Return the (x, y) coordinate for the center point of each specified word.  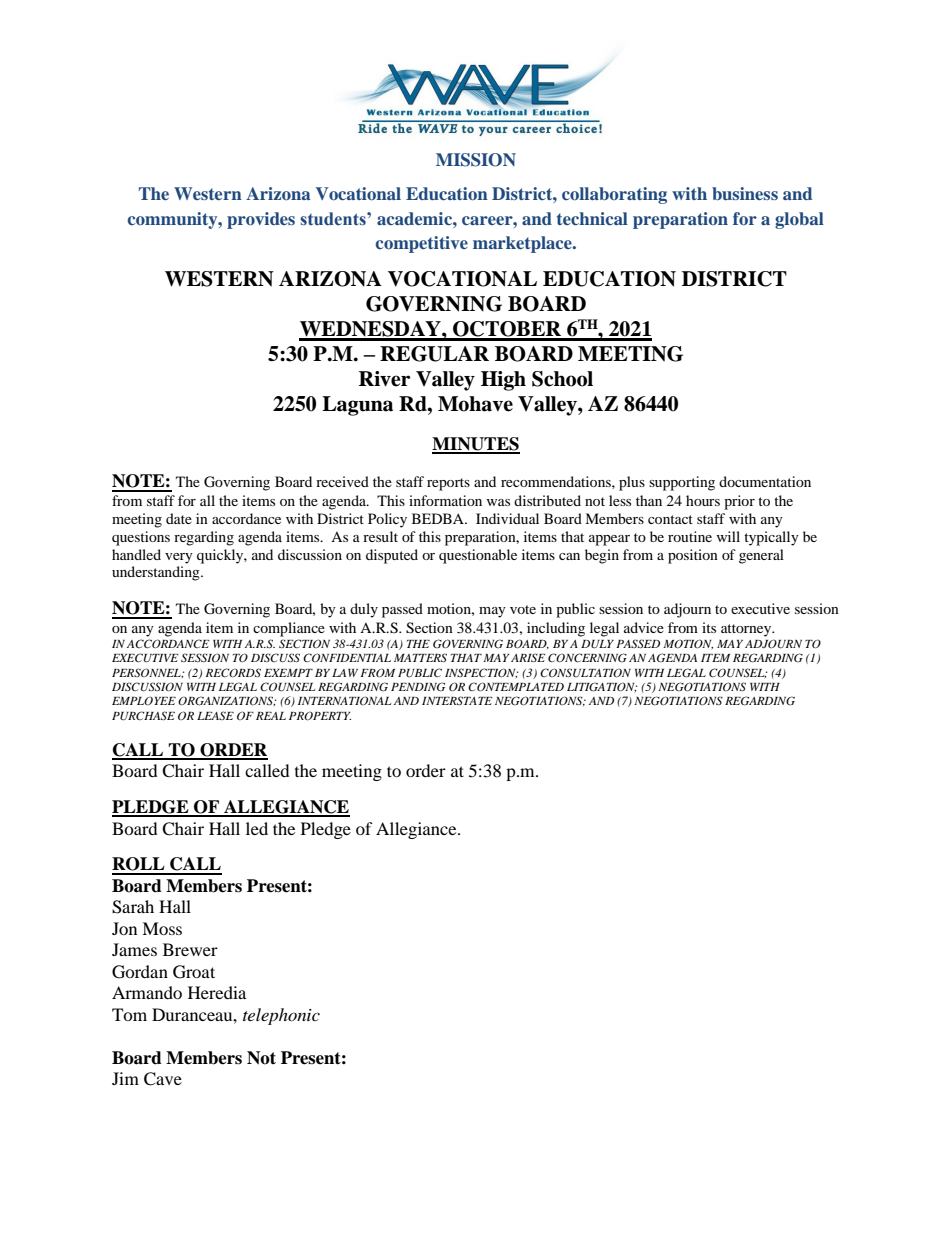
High (503, 381)
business (745, 193)
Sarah (133, 907)
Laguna (357, 406)
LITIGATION (602, 687)
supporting (682, 483)
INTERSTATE (457, 700)
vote (523, 609)
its (709, 627)
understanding (157, 573)
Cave (163, 1079)
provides (261, 220)
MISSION (476, 160)
